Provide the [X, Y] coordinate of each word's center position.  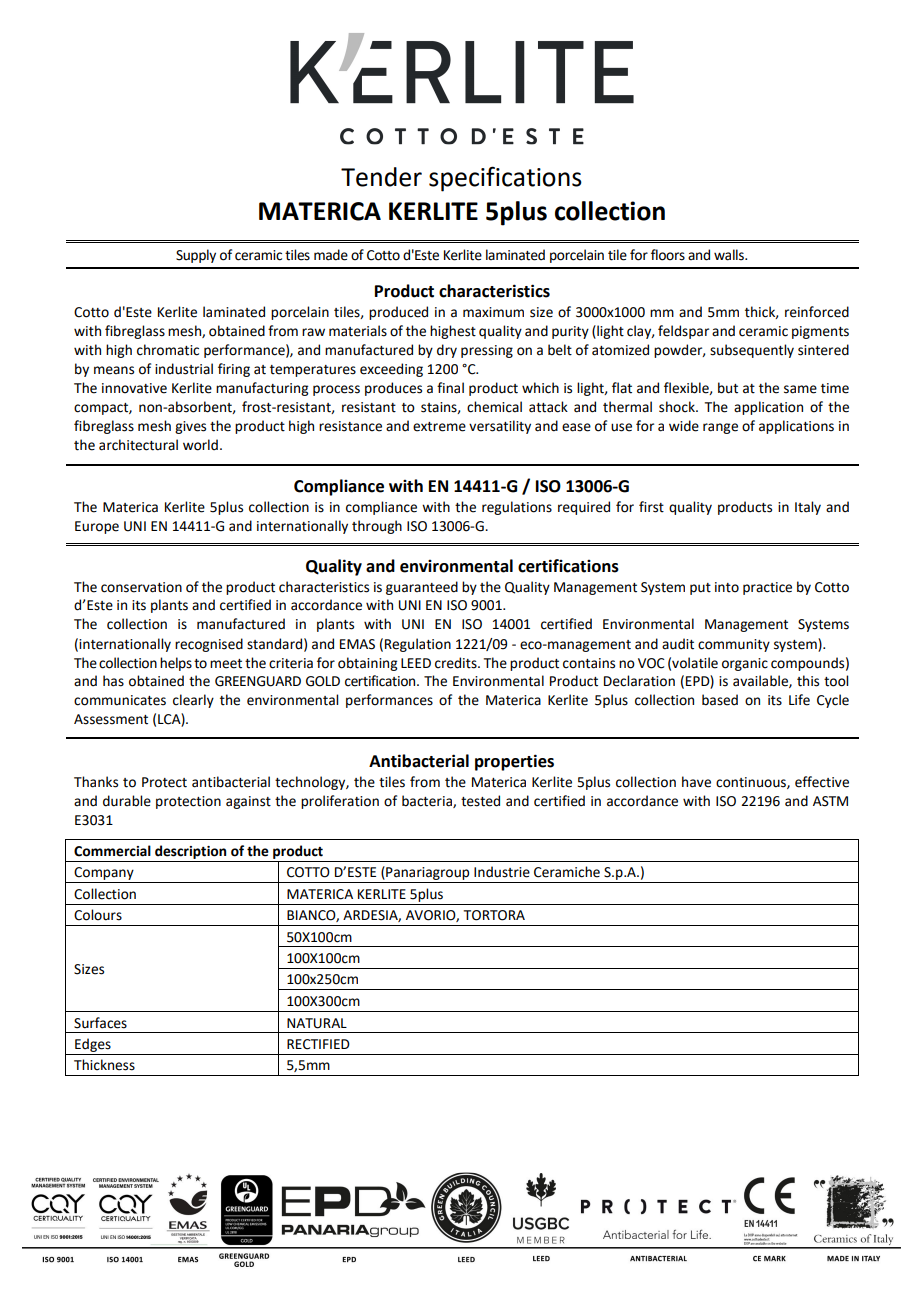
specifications [505, 179]
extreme [439, 427]
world [200, 445]
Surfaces [100, 1023]
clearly [193, 701]
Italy [808, 508]
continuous [752, 783]
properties [514, 762]
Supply [196, 256]
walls [730, 255]
